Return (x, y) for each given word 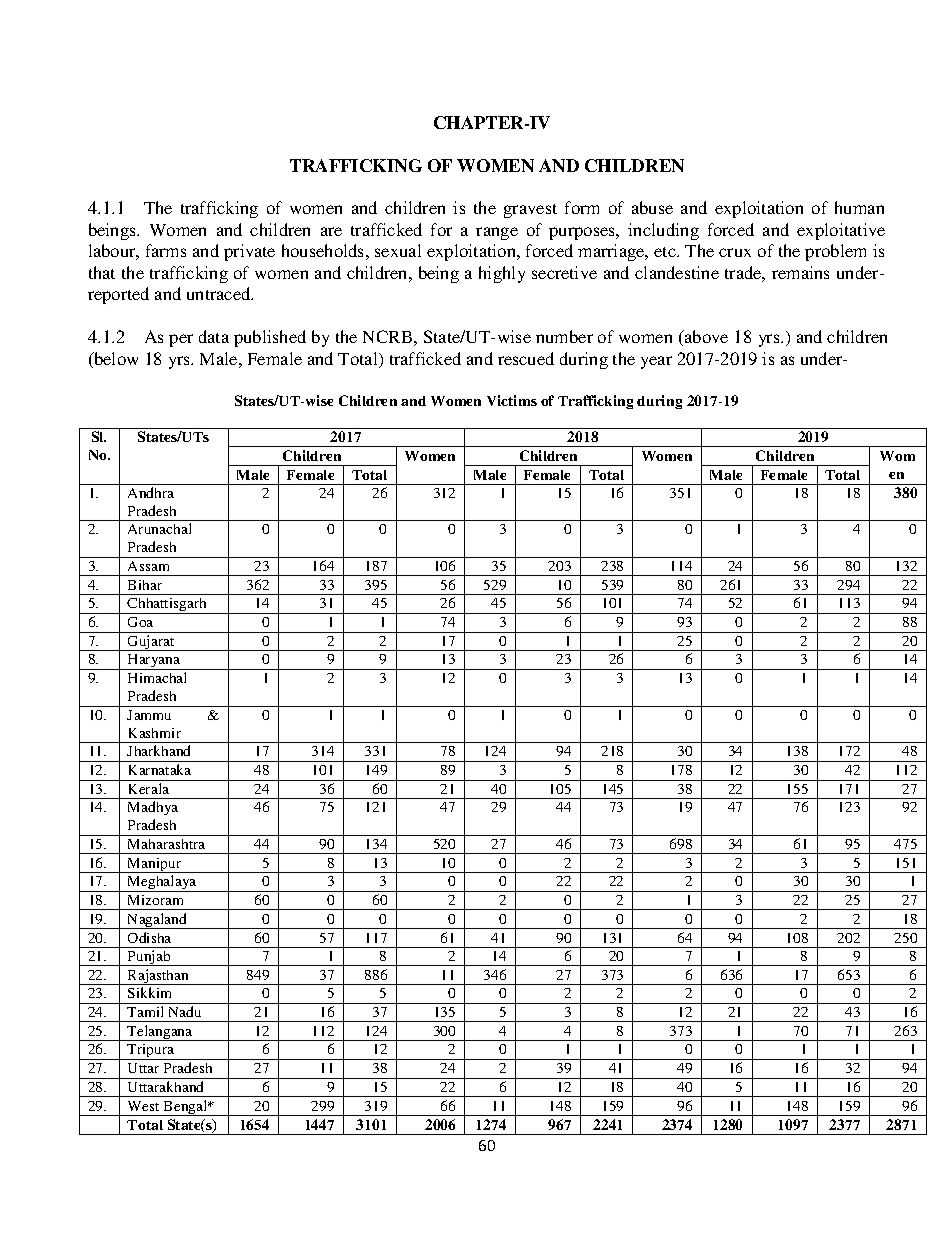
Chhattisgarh (168, 606)
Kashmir (155, 733)
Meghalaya (162, 883)
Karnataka (160, 769)
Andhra (151, 492)
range (497, 233)
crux (735, 252)
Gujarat (151, 643)
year (656, 362)
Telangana (160, 1033)
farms (166, 250)
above (705, 336)
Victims (512, 400)
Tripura (151, 1052)
